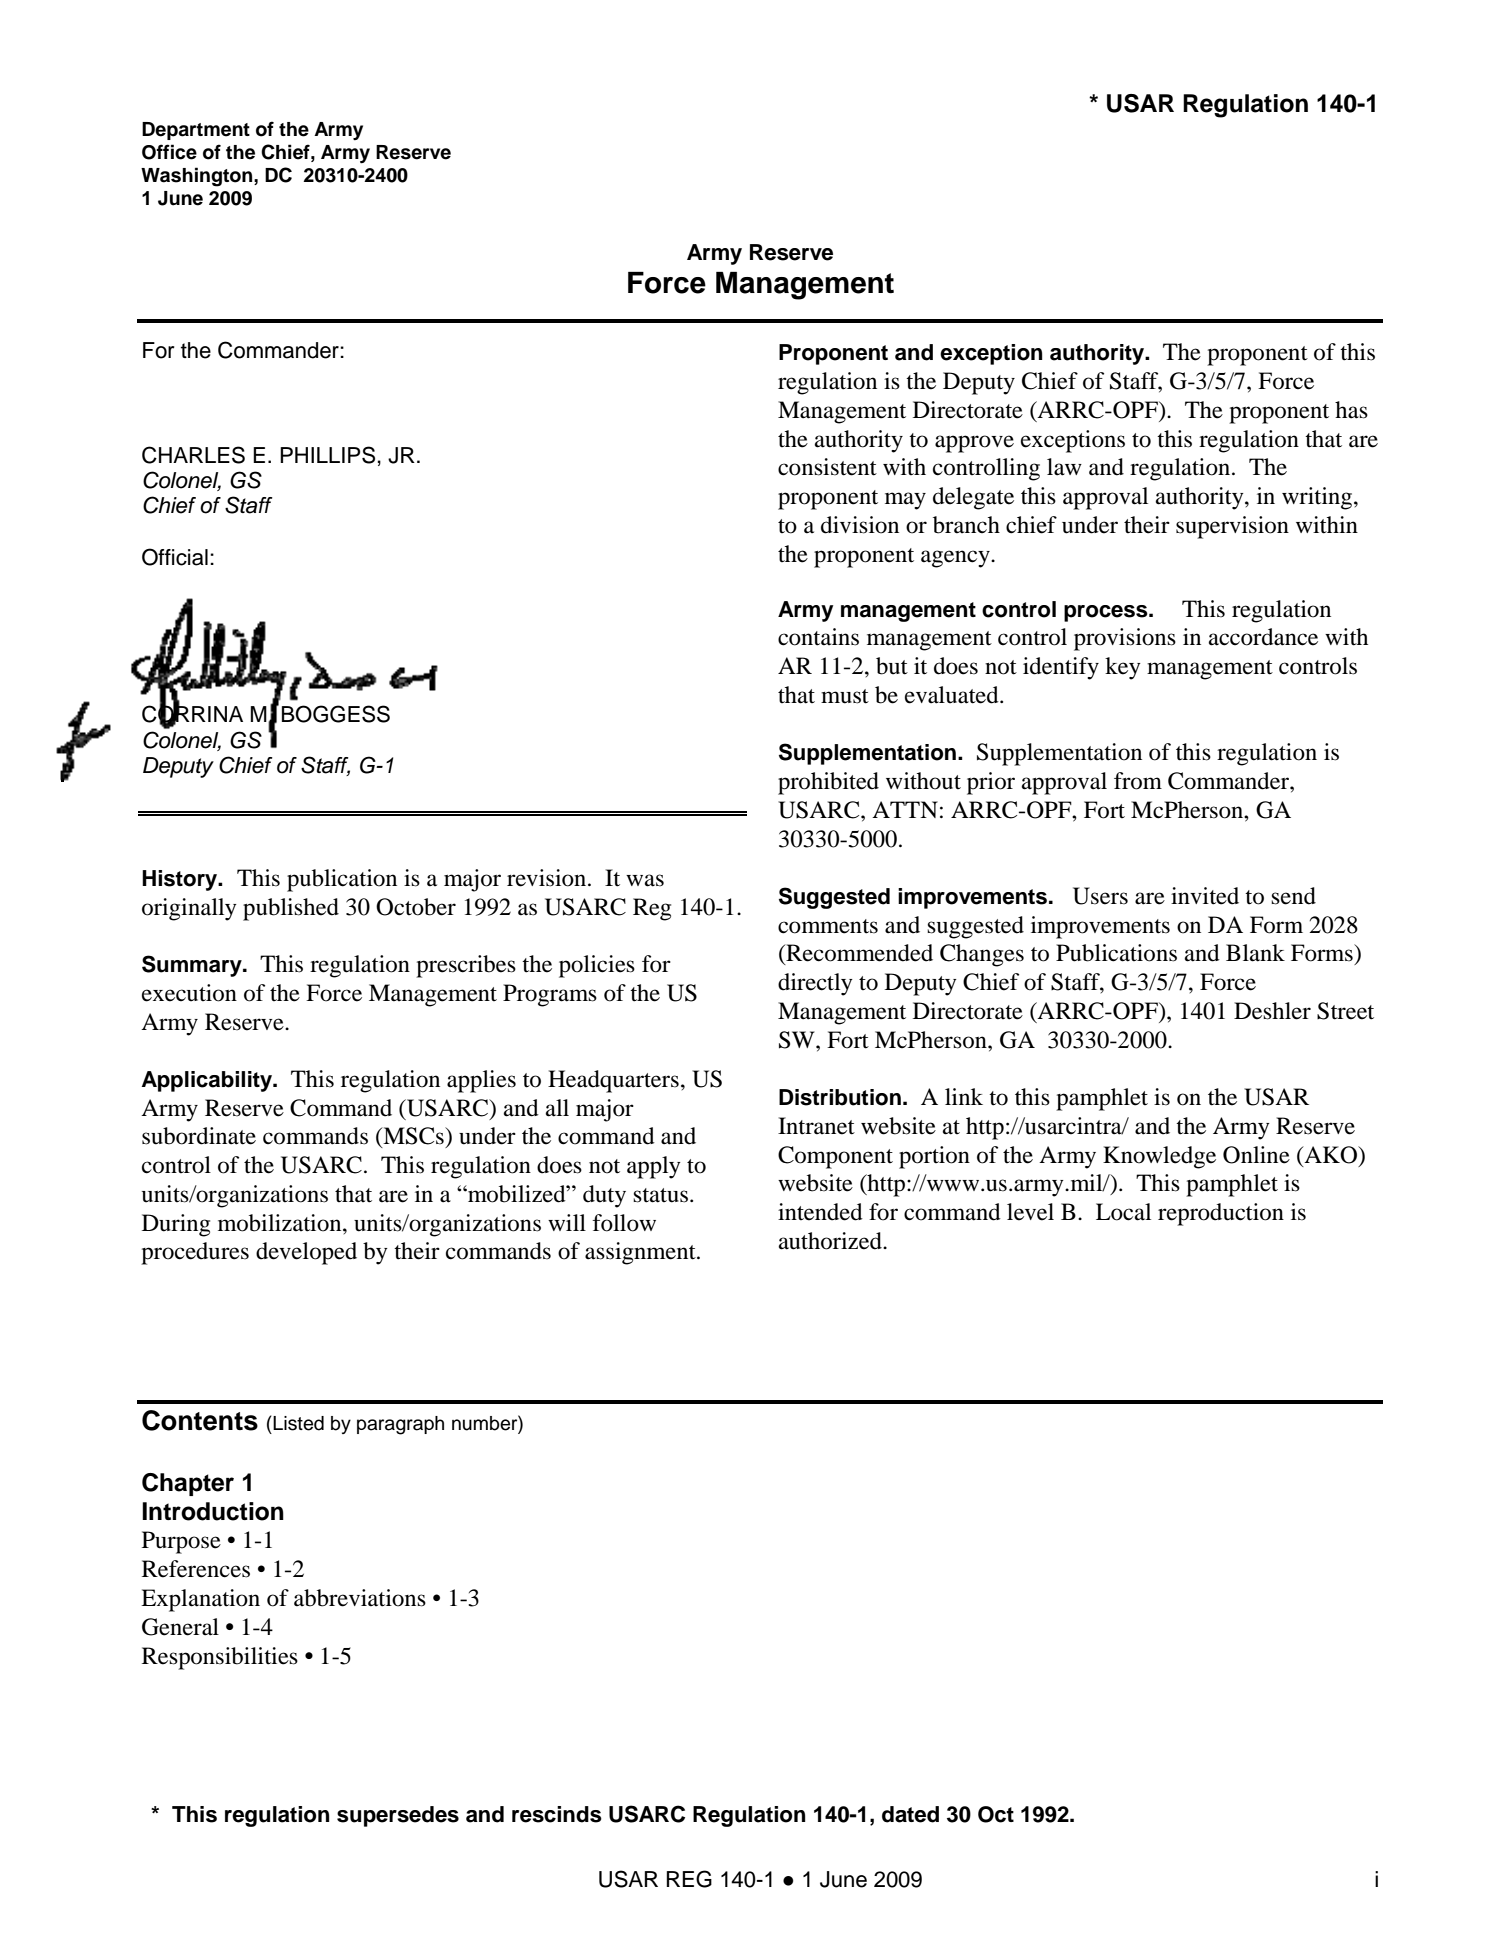  Describe the element at coordinates (398, 1816) in the page. I see `supersedes` at that location.
